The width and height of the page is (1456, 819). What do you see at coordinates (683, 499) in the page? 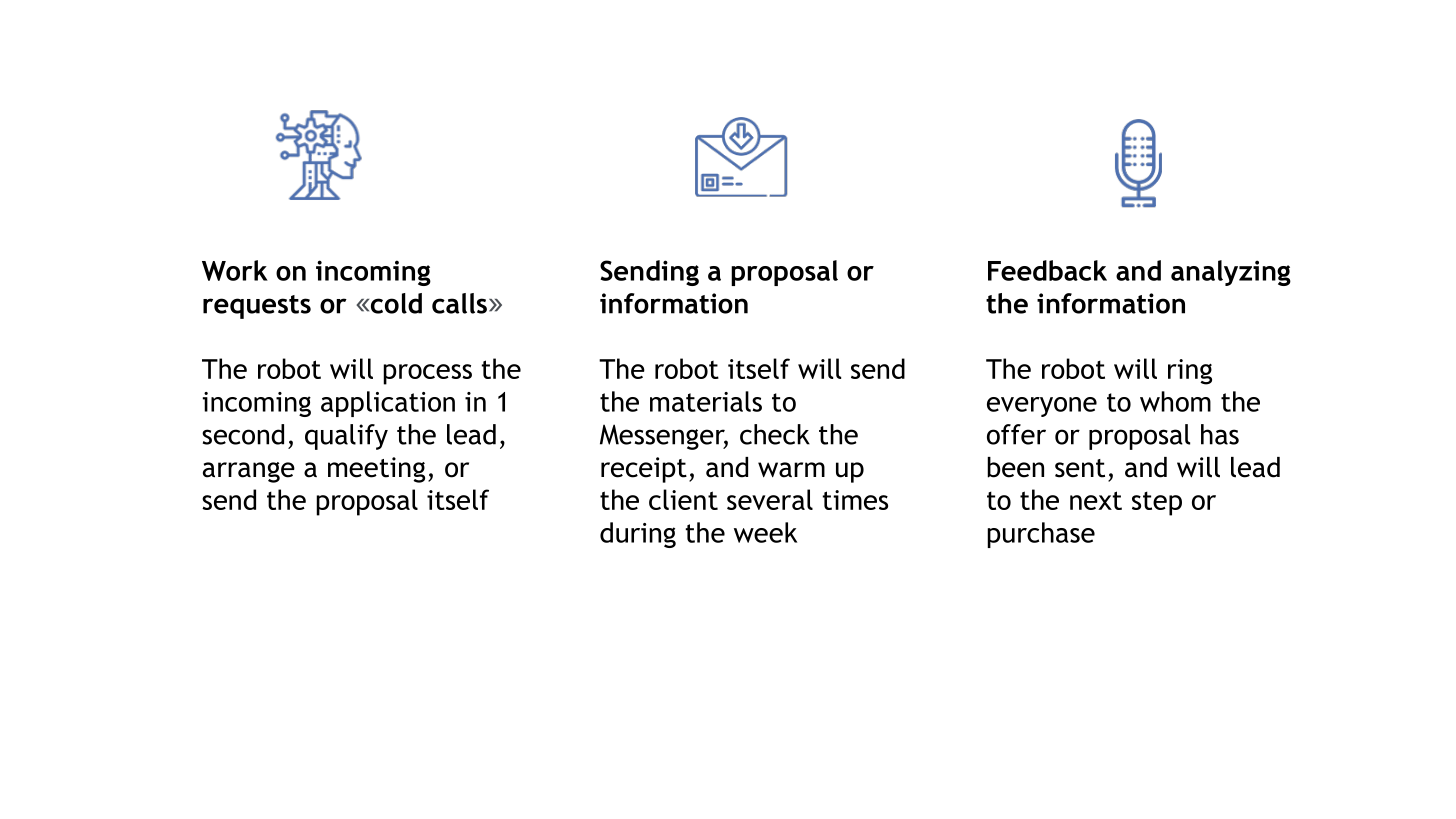
I see `client` at bounding box center [683, 499].
